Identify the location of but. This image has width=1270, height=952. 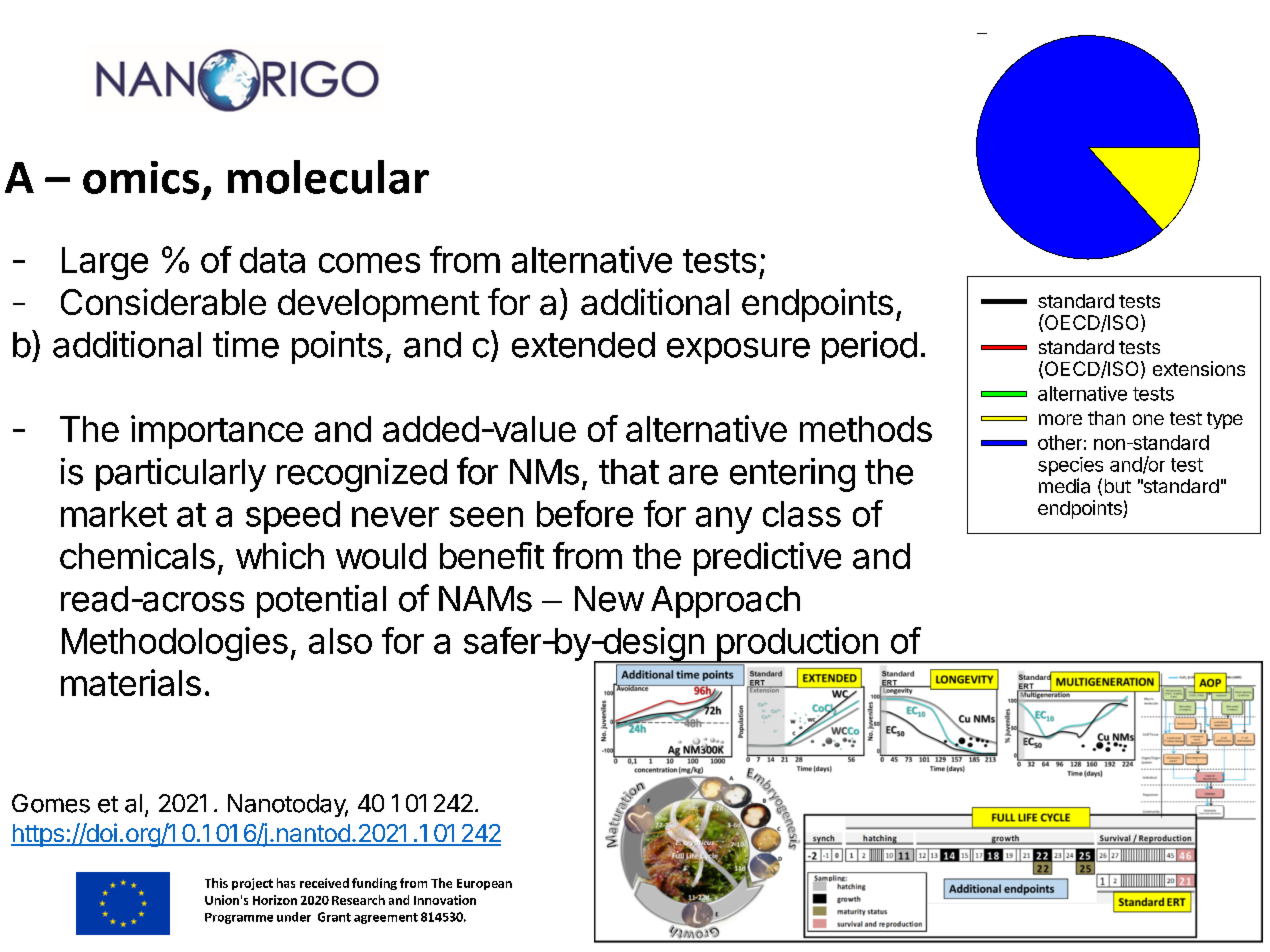
(1118, 486).
